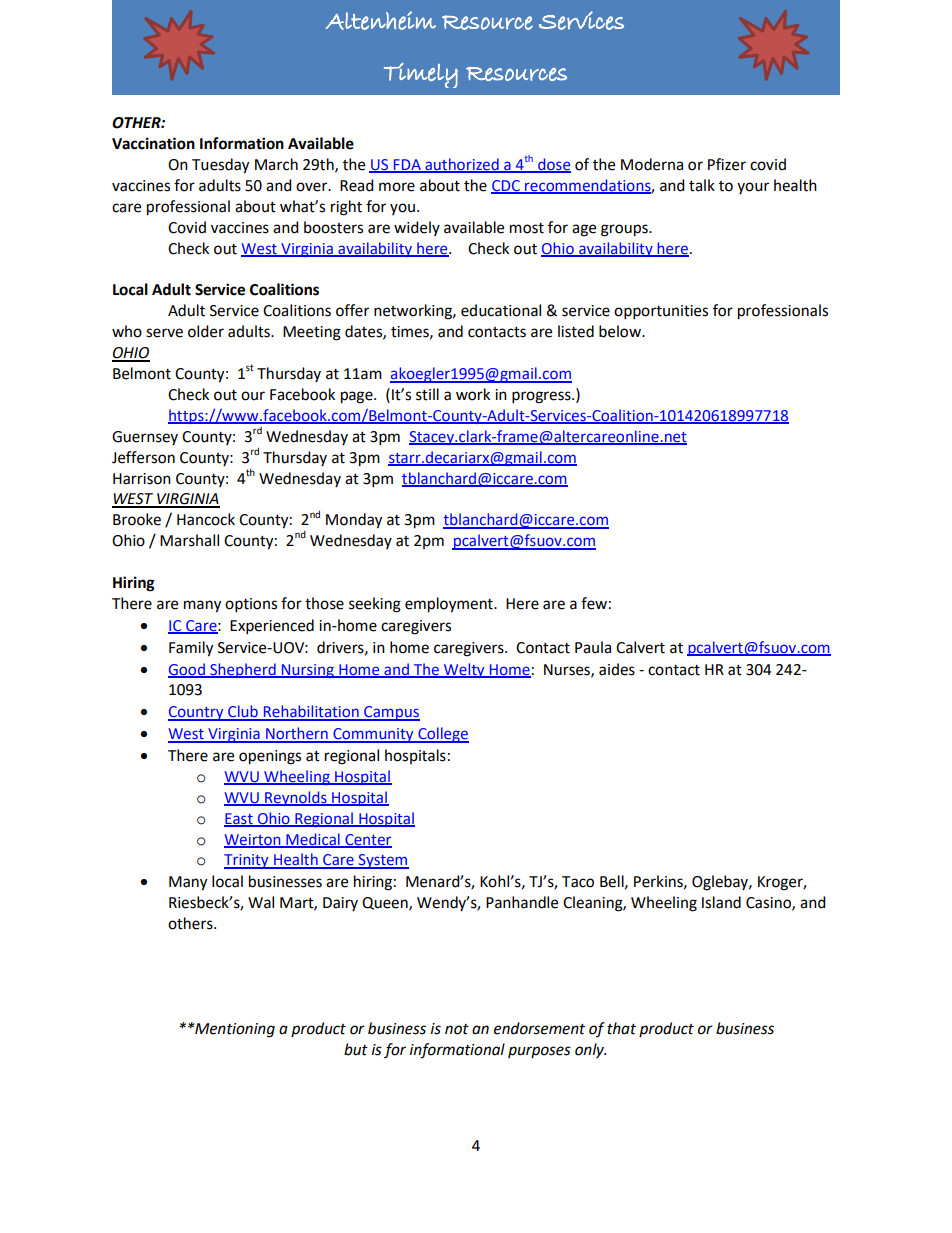  I want to click on Paula, so click(593, 647).
